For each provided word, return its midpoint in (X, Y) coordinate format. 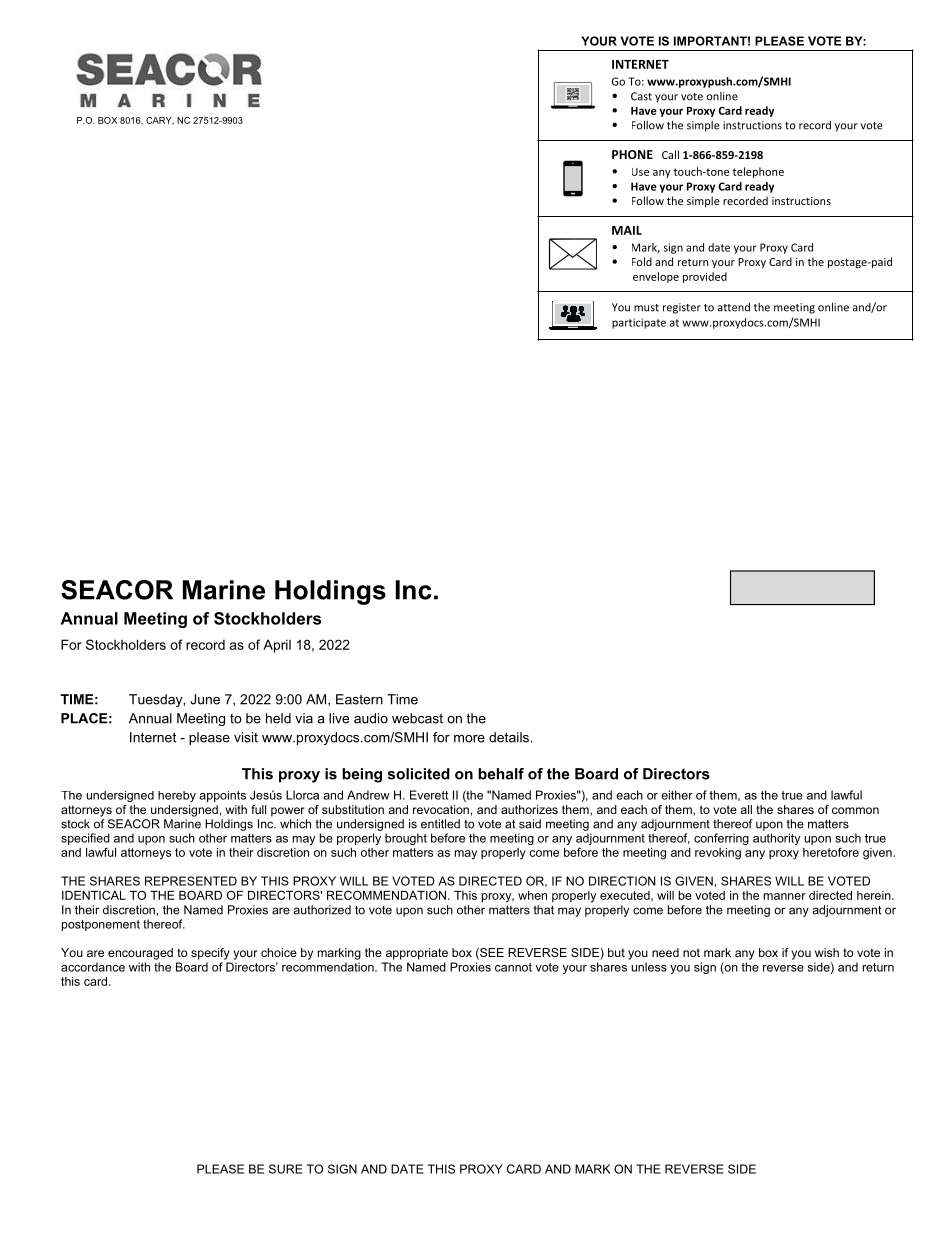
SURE (286, 1169)
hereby (177, 796)
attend (734, 307)
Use (640, 172)
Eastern (359, 699)
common (855, 810)
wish (827, 952)
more (469, 739)
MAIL (627, 230)
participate (639, 323)
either (677, 795)
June (205, 699)
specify (210, 954)
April (277, 646)
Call (670, 154)
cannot (513, 967)
